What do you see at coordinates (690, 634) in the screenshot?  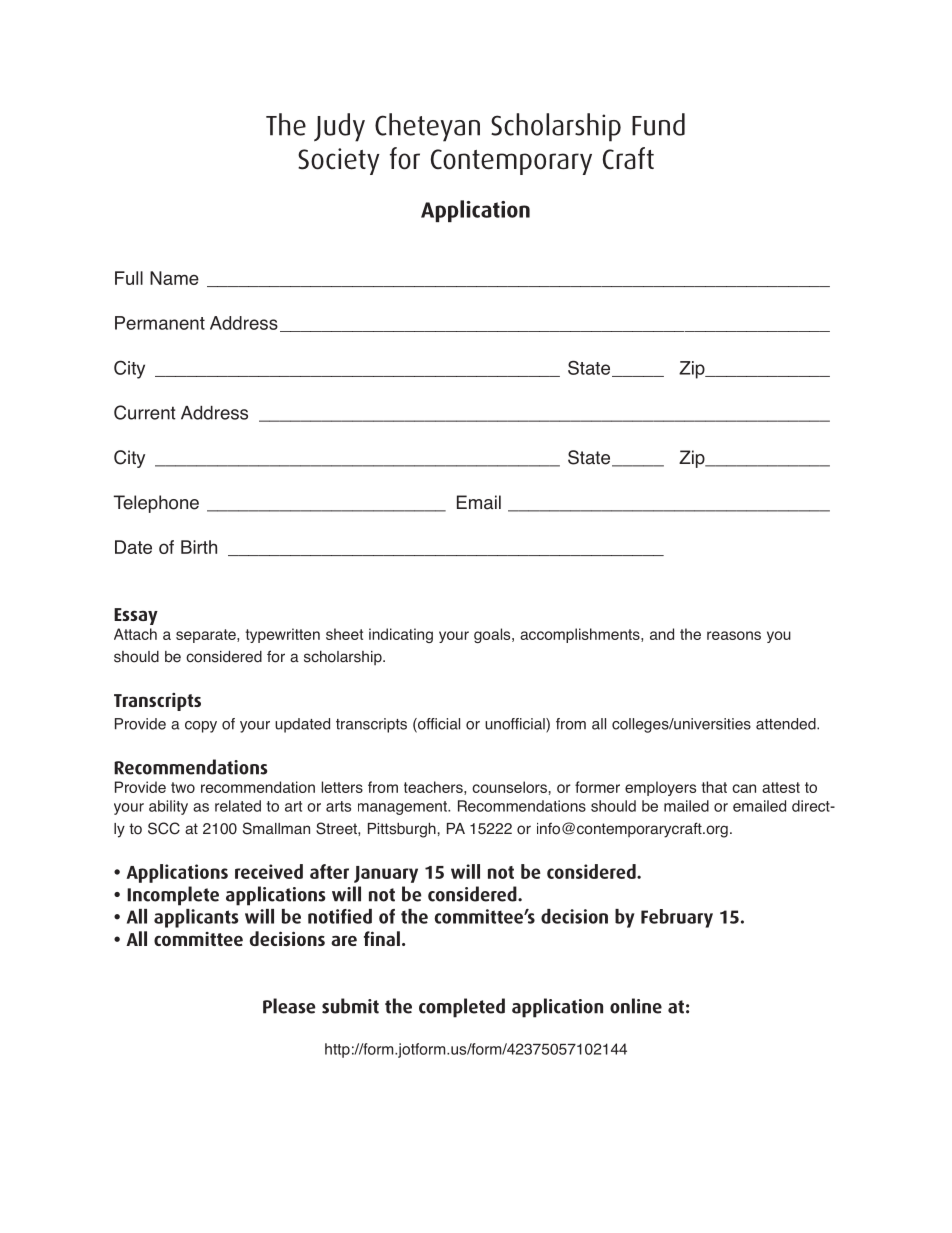 I see `the` at bounding box center [690, 634].
